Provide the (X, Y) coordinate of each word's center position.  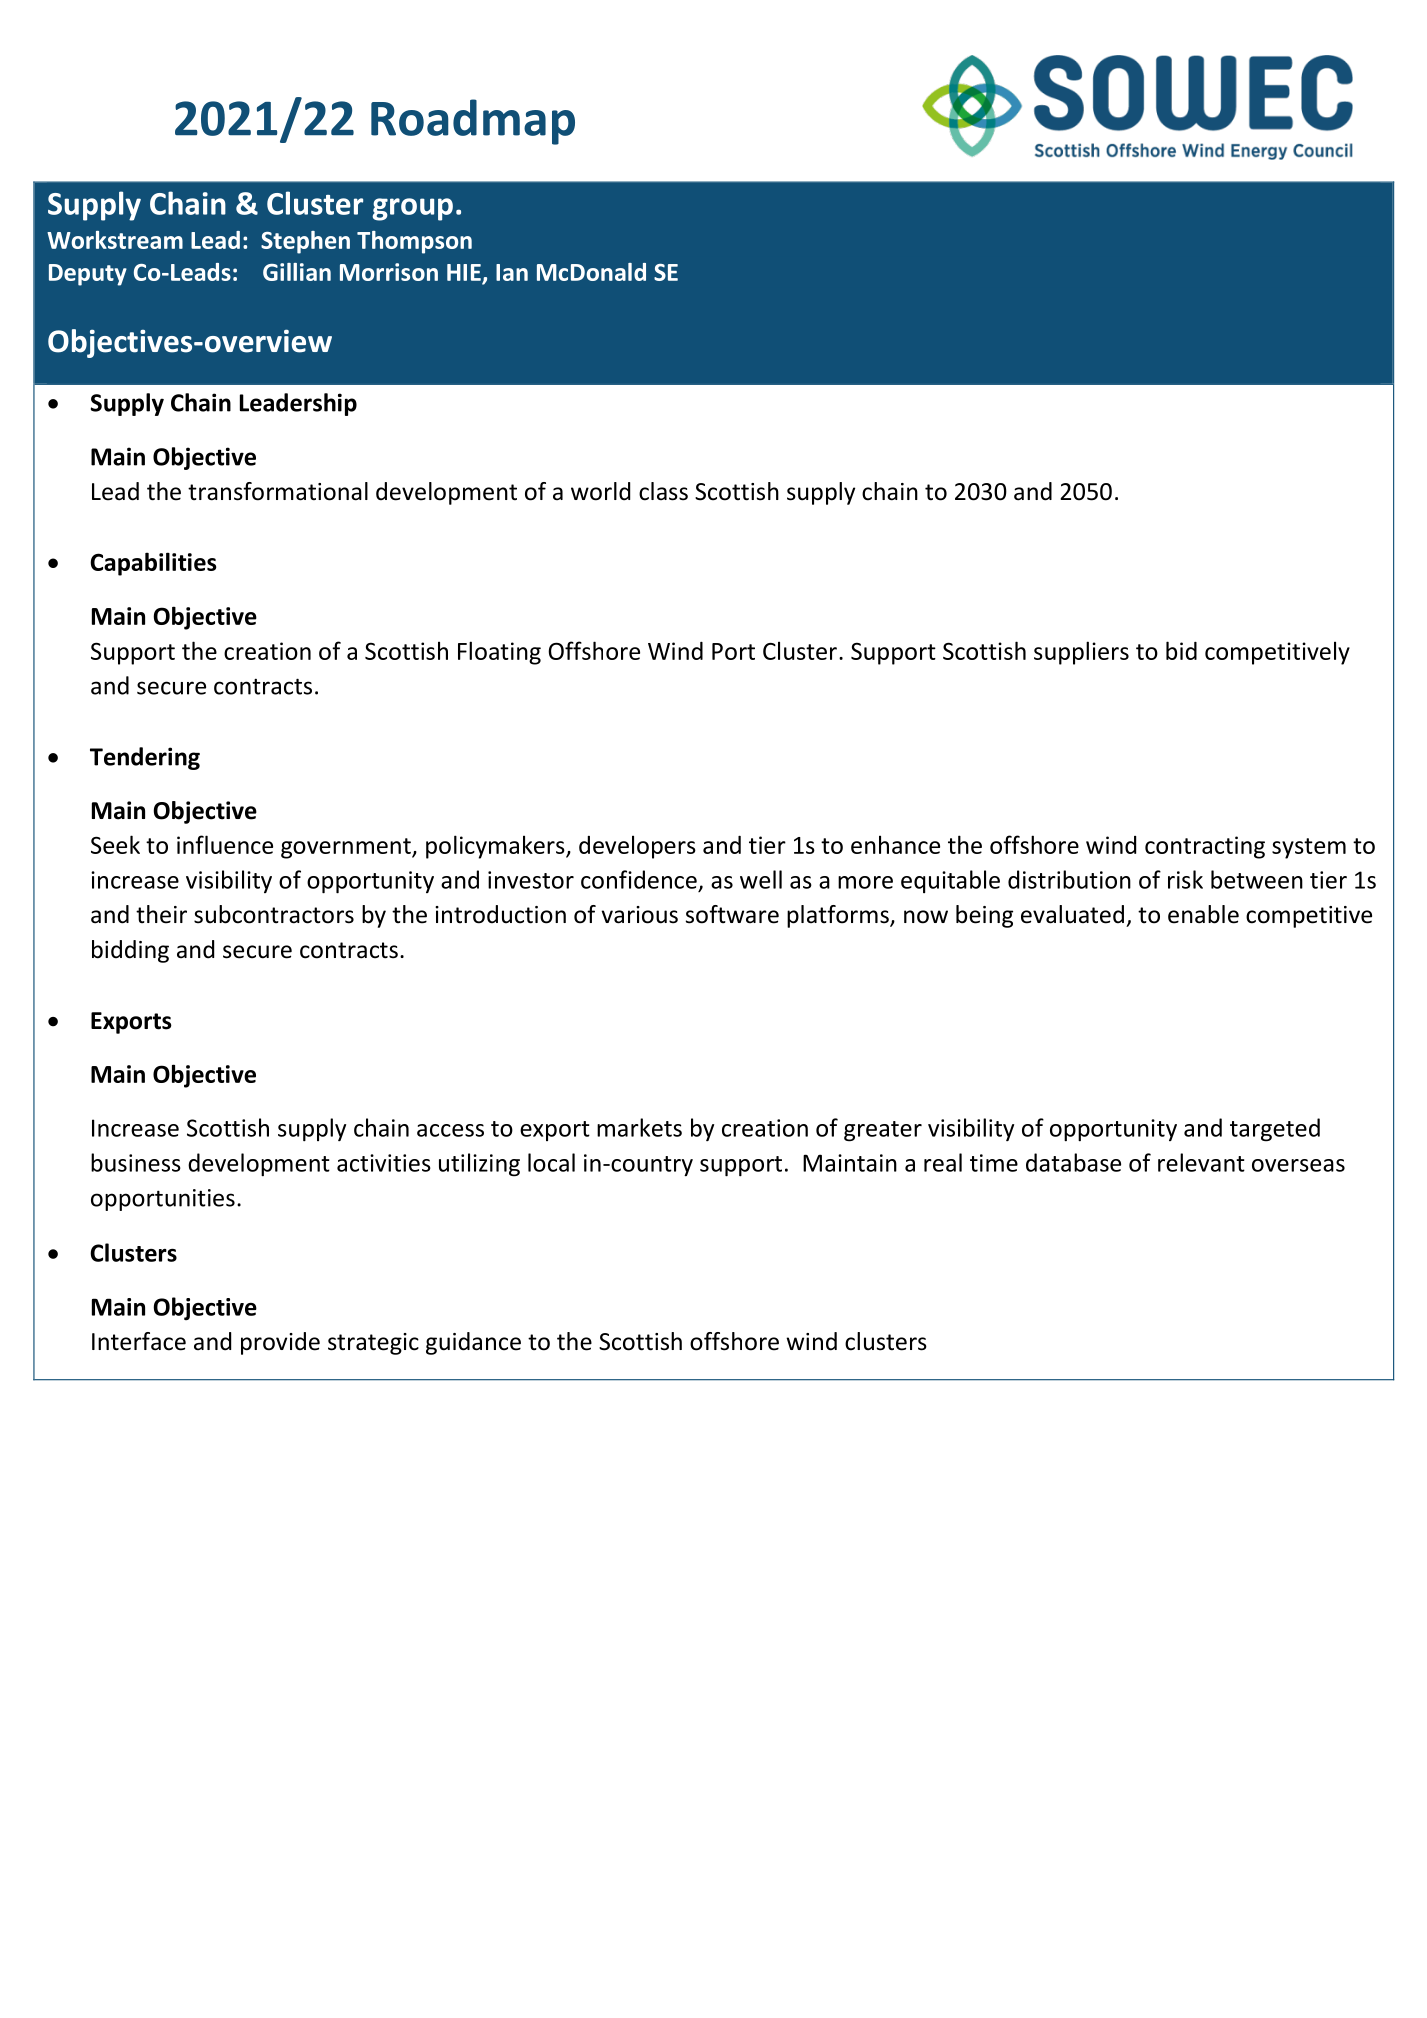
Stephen (305, 242)
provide (280, 1343)
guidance (473, 1343)
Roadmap (473, 122)
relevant (1201, 1162)
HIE (464, 272)
